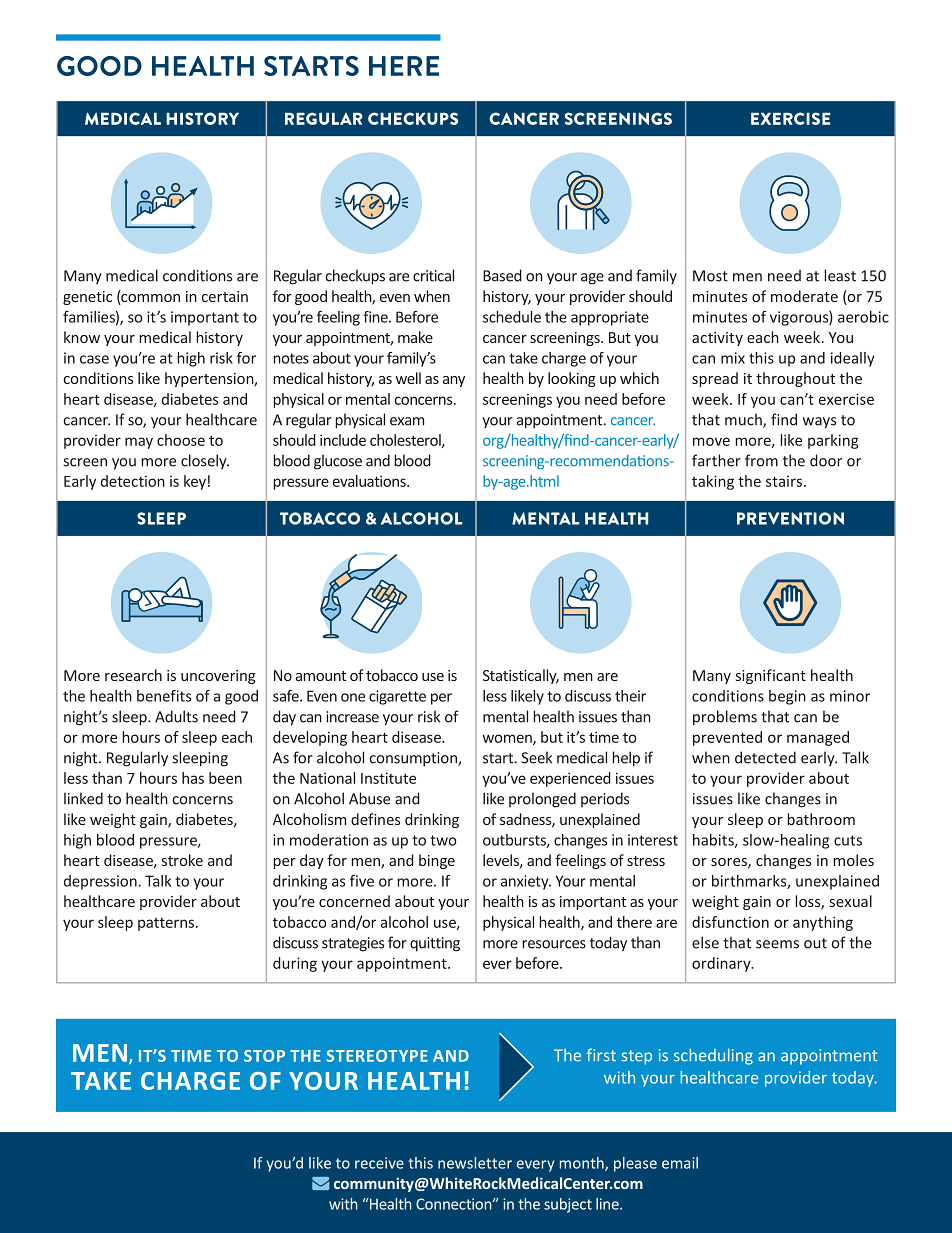 This image has width=952, height=1233. What do you see at coordinates (765, 757) in the image?
I see `detected` at bounding box center [765, 757].
